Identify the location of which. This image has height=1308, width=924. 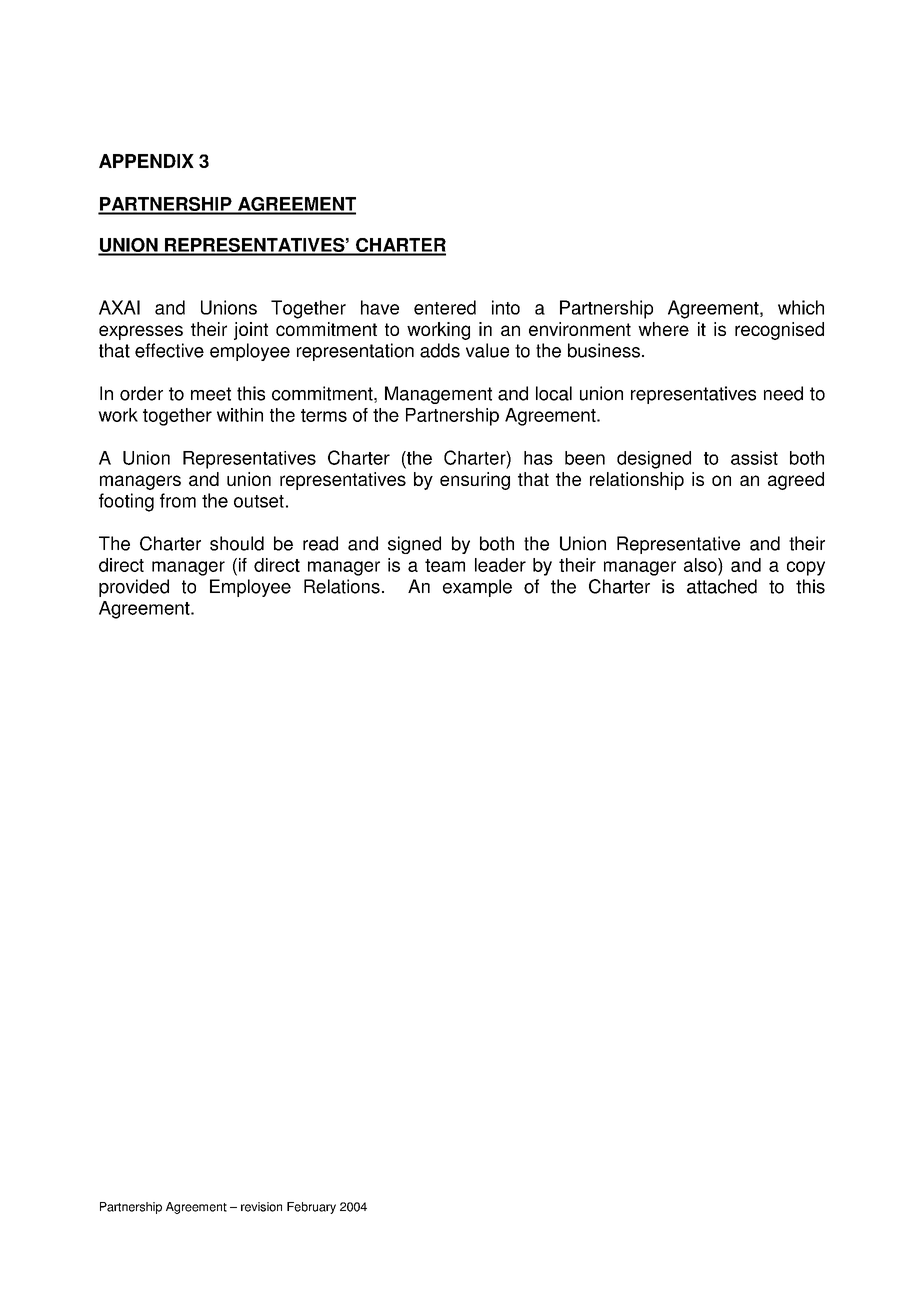
(801, 307).
